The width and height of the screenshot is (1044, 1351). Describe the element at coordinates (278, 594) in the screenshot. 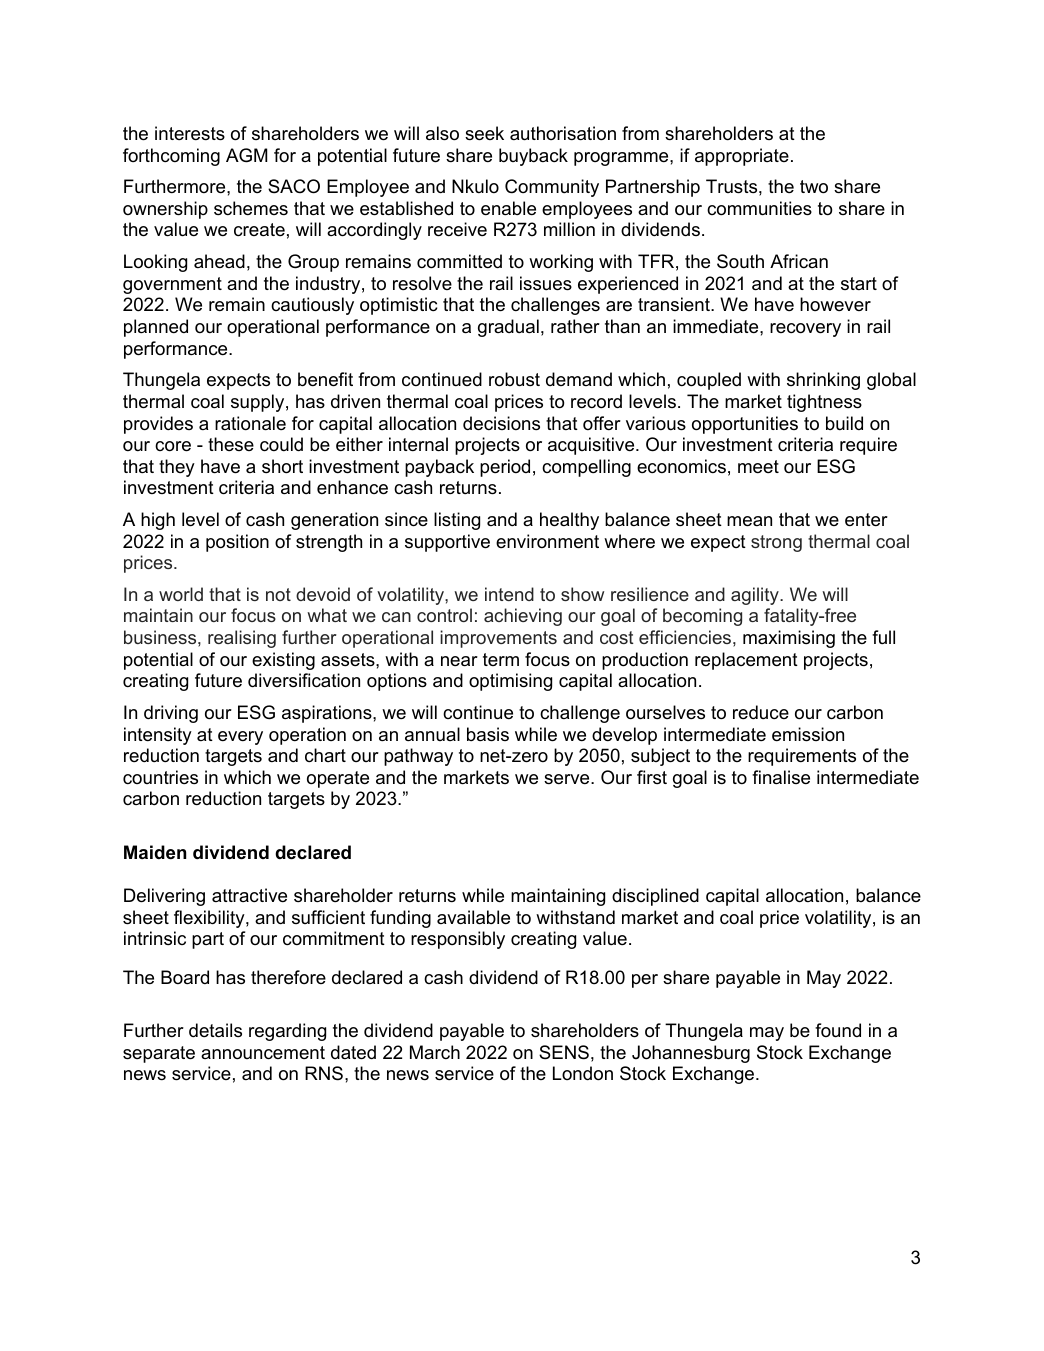

I see `not` at that location.
